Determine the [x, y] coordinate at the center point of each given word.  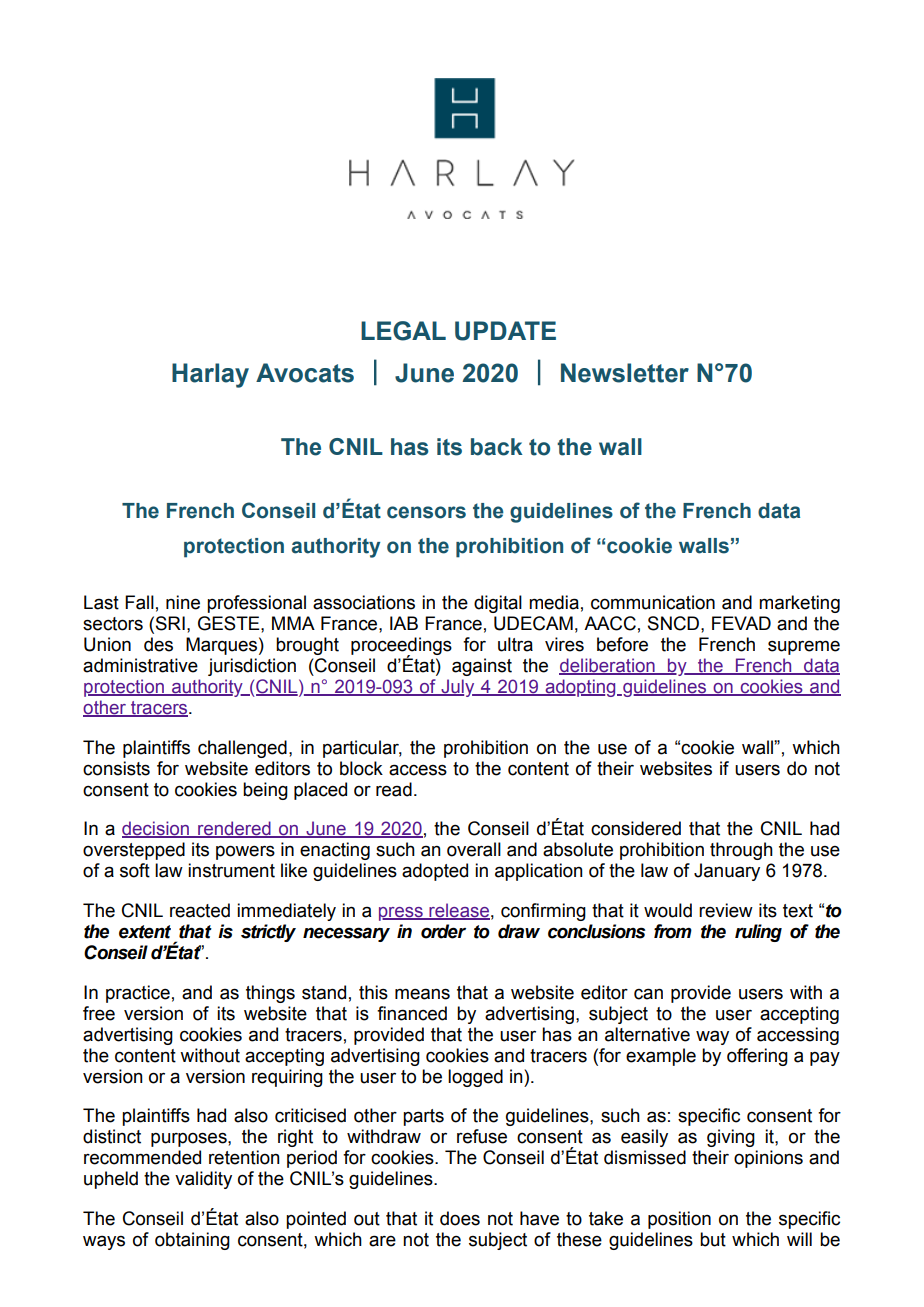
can [648, 994]
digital [498, 604]
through [741, 851]
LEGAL [403, 331]
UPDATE [505, 331]
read [394, 789]
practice [138, 994]
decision [156, 829]
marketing [799, 604]
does [460, 1218]
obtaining [192, 1241]
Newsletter [625, 373]
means [422, 994]
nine [183, 602]
